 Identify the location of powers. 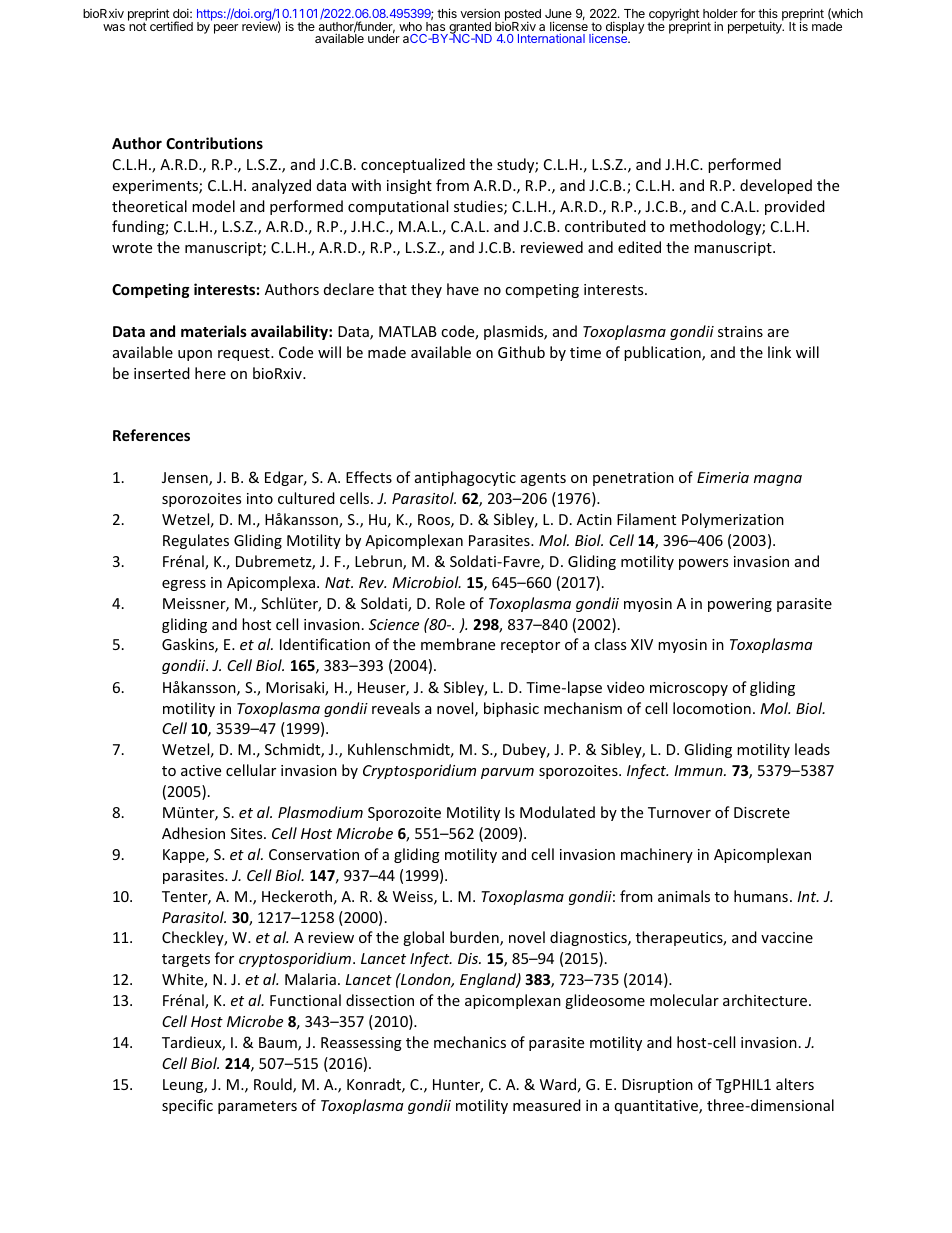
(703, 564).
